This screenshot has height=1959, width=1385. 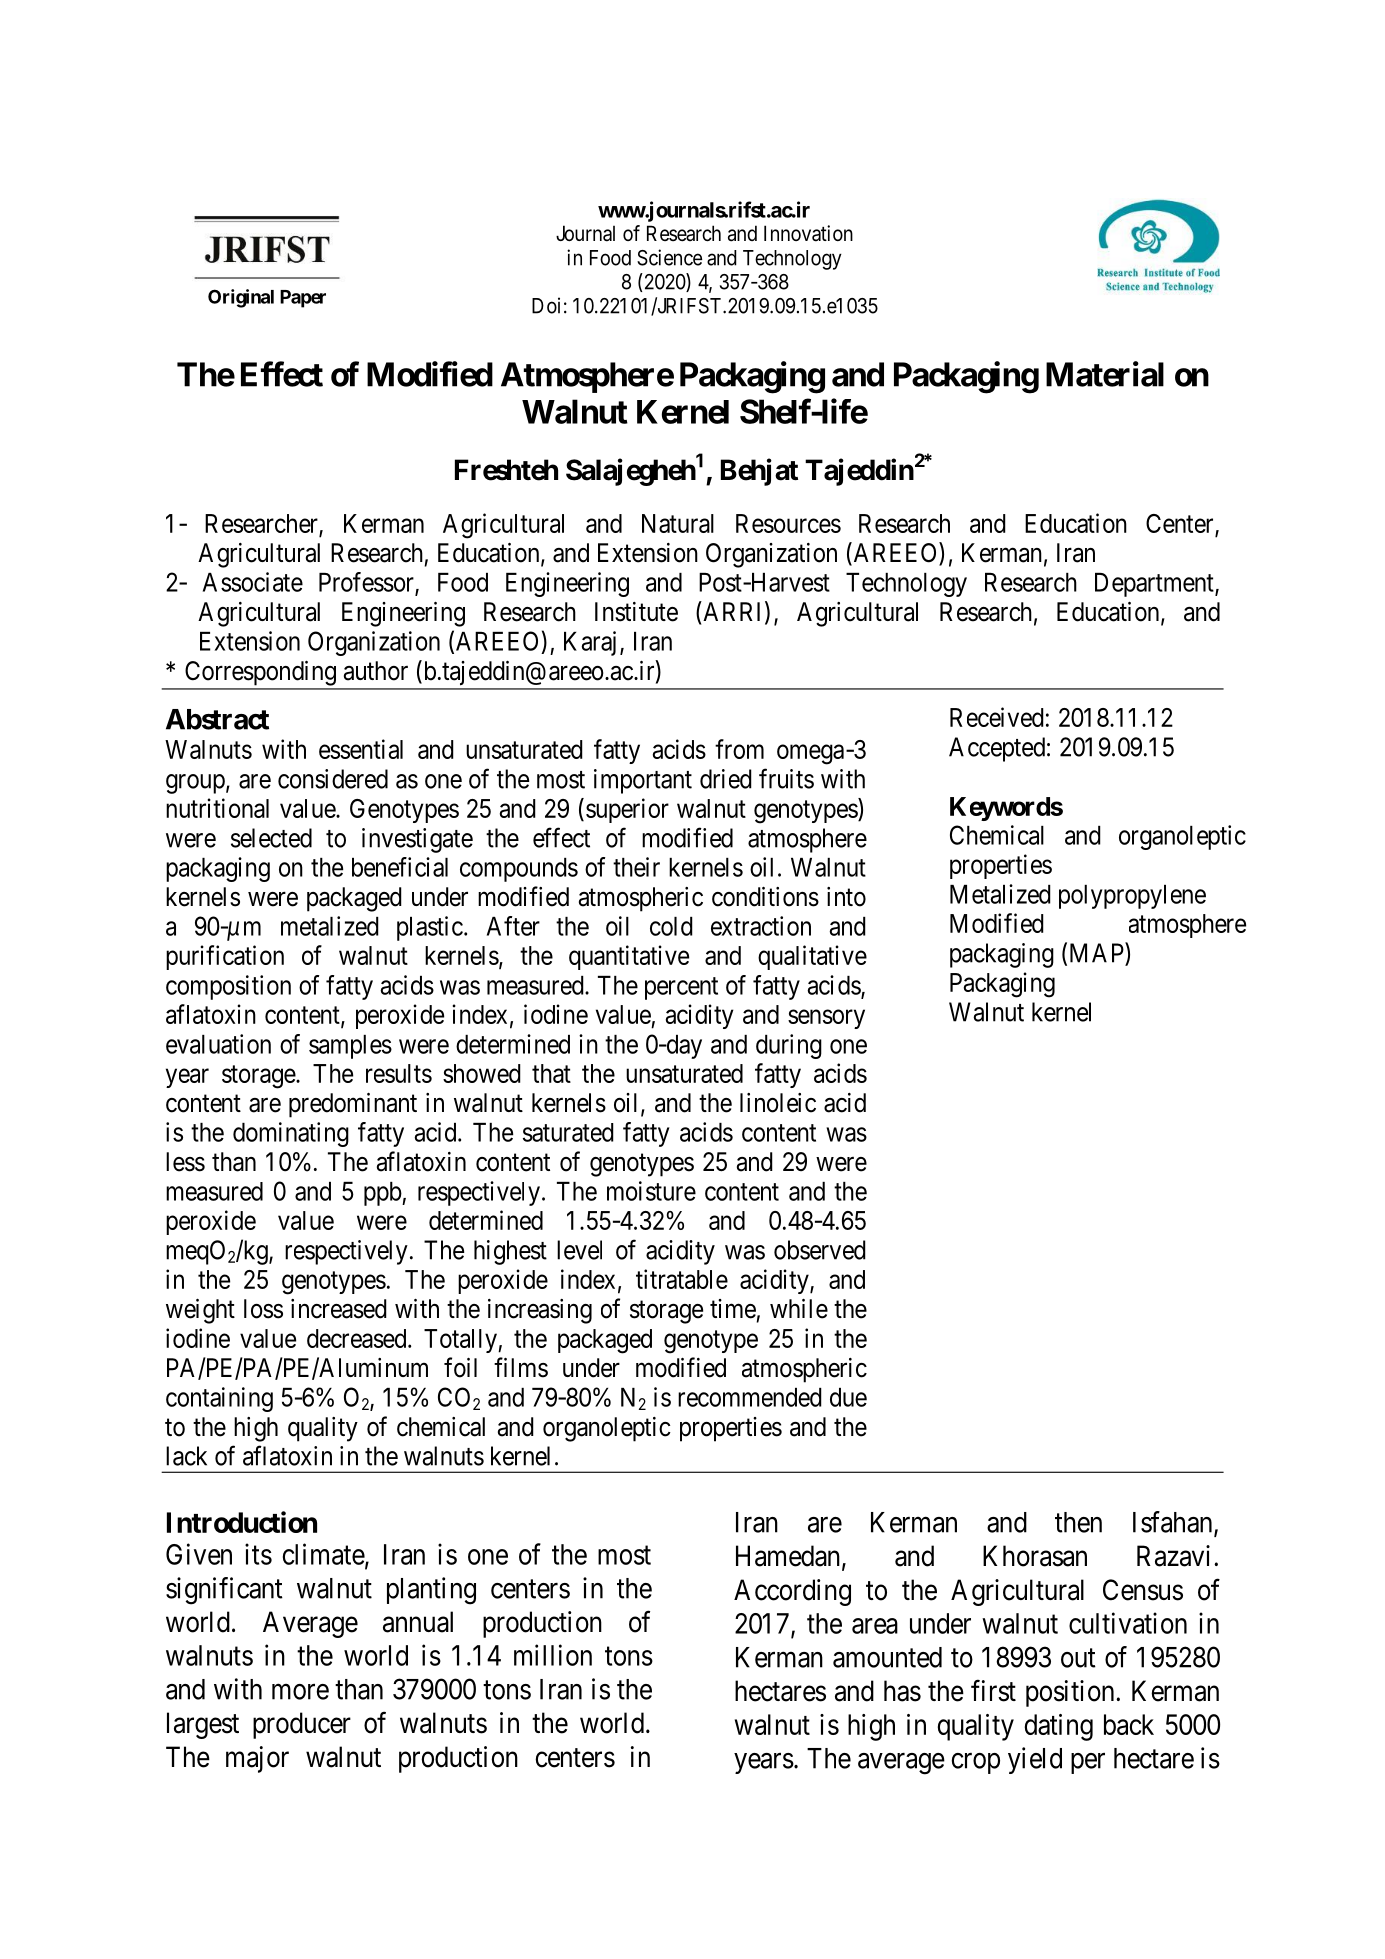 What do you see at coordinates (1105, 374) in the screenshot?
I see `Material` at bounding box center [1105, 374].
